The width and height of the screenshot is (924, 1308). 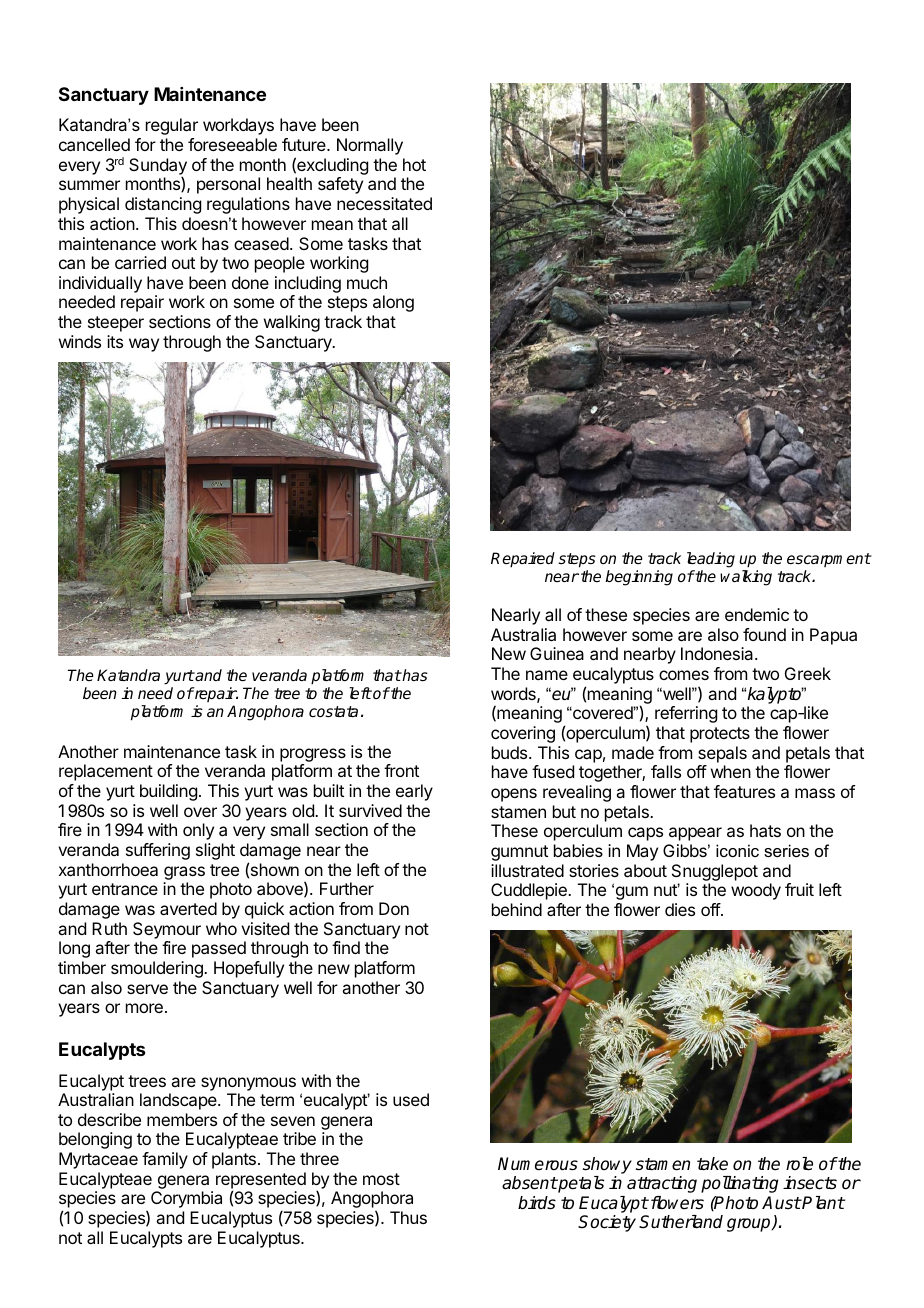 I want to click on family, so click(x=165, y=1160).
